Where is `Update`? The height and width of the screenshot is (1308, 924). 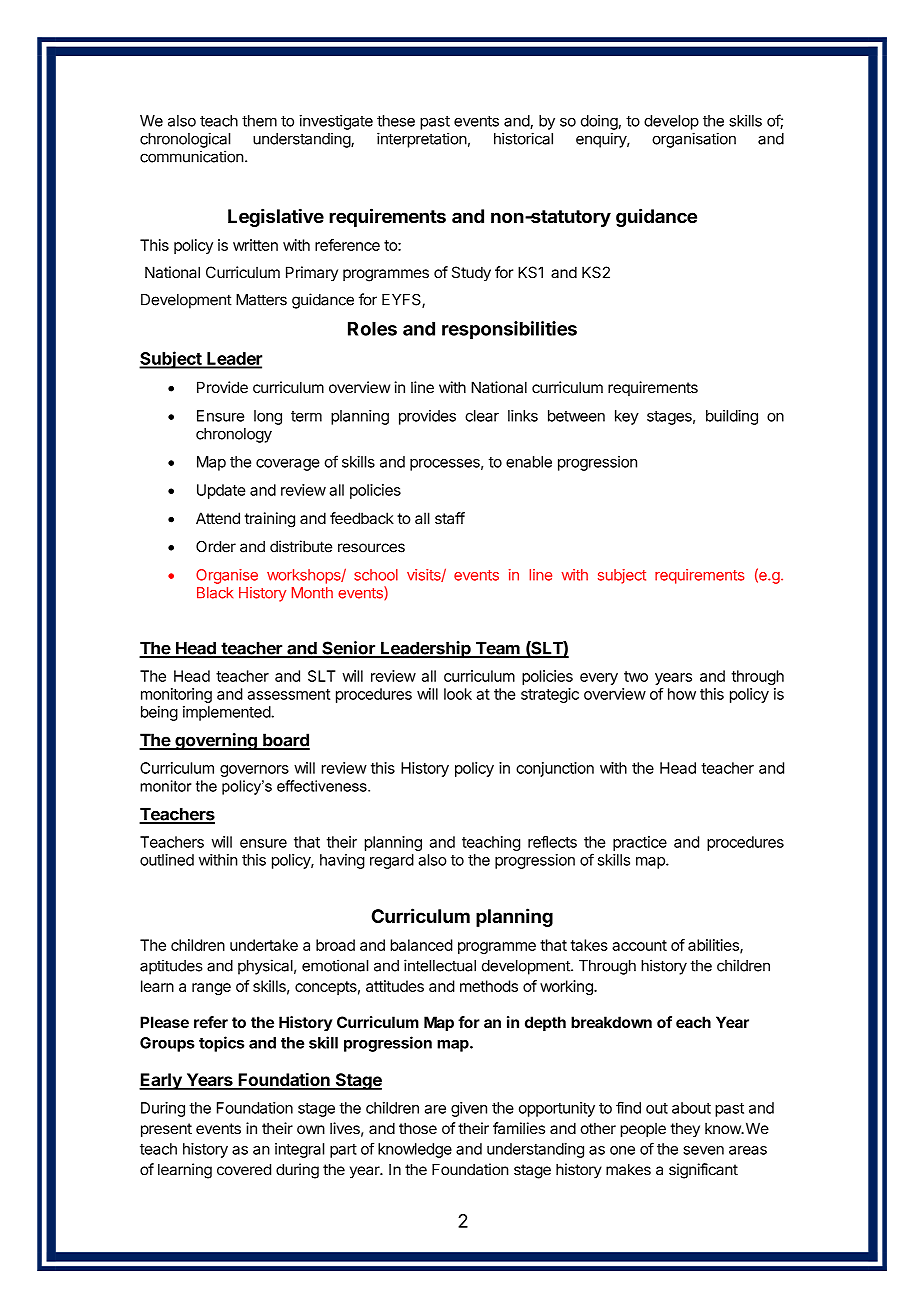
Update is located at coordinates (221, 491).
